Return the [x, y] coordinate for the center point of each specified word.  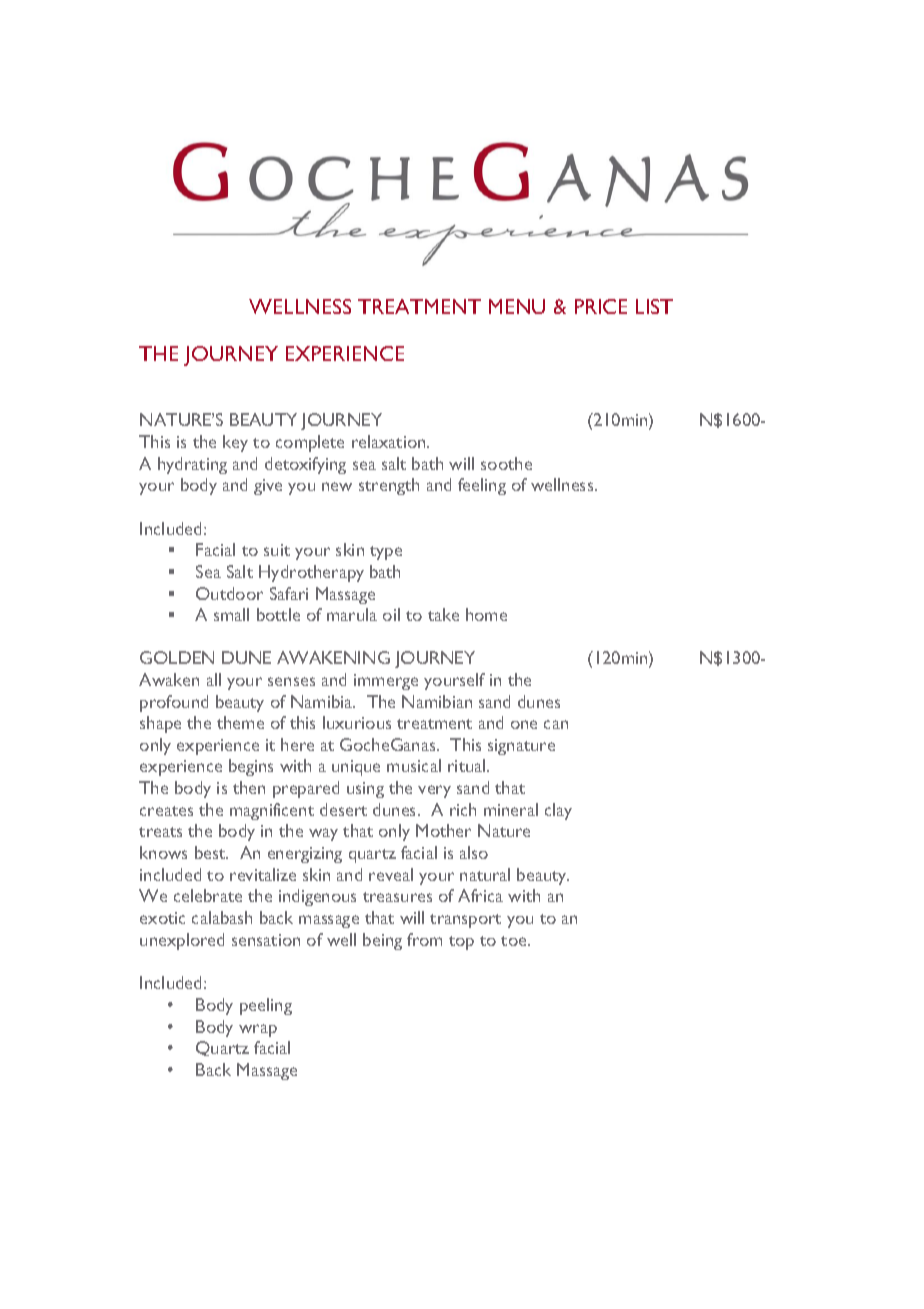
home [486, 614]
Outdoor [229, 593]
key [235, 443]
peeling [266, 1006]
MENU [517, 306]
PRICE [601, 306]
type [386, 553]
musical [414, 765]
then [249, 787]
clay [558, 811]
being [382, 941]
